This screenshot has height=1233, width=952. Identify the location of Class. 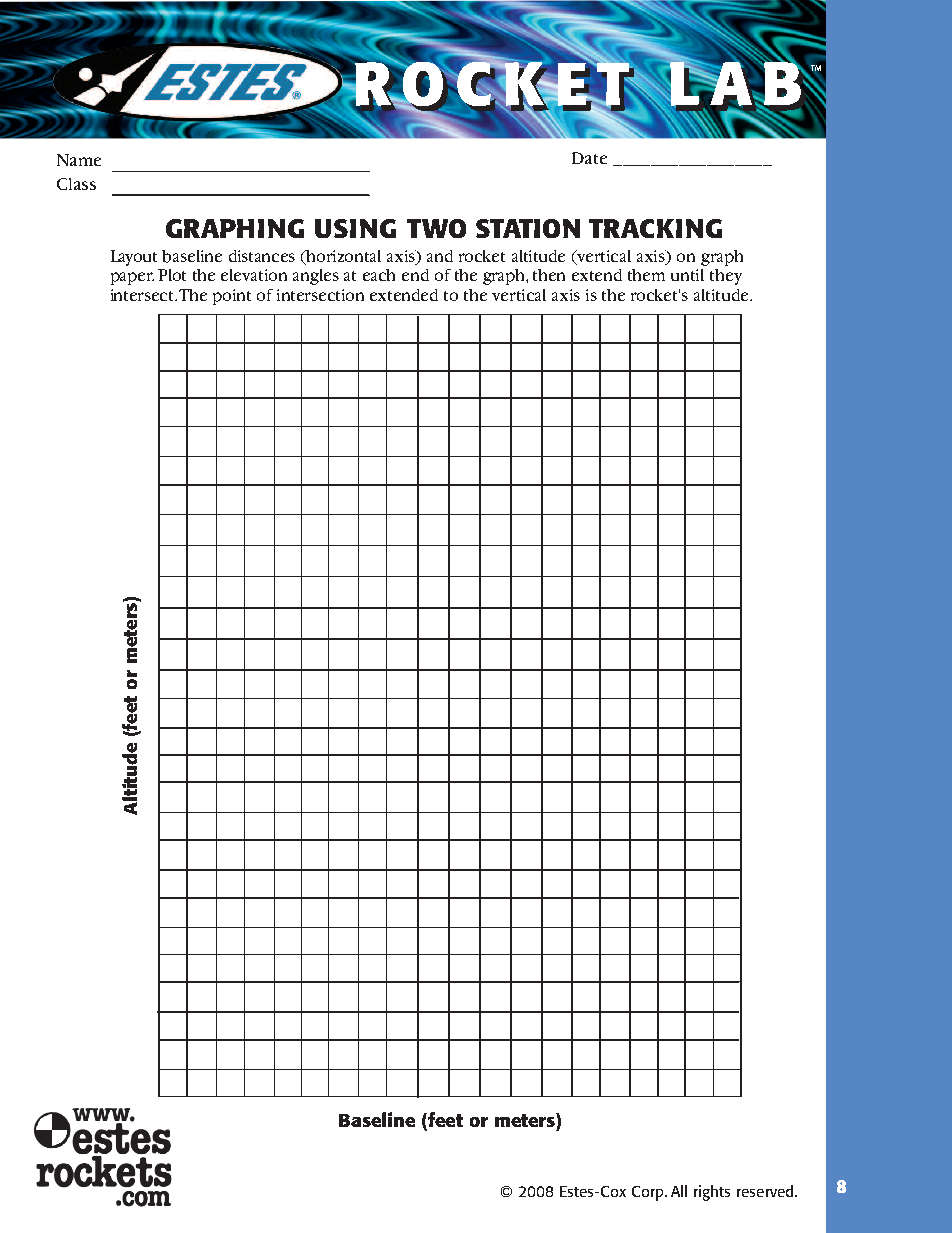
(76, 184).
